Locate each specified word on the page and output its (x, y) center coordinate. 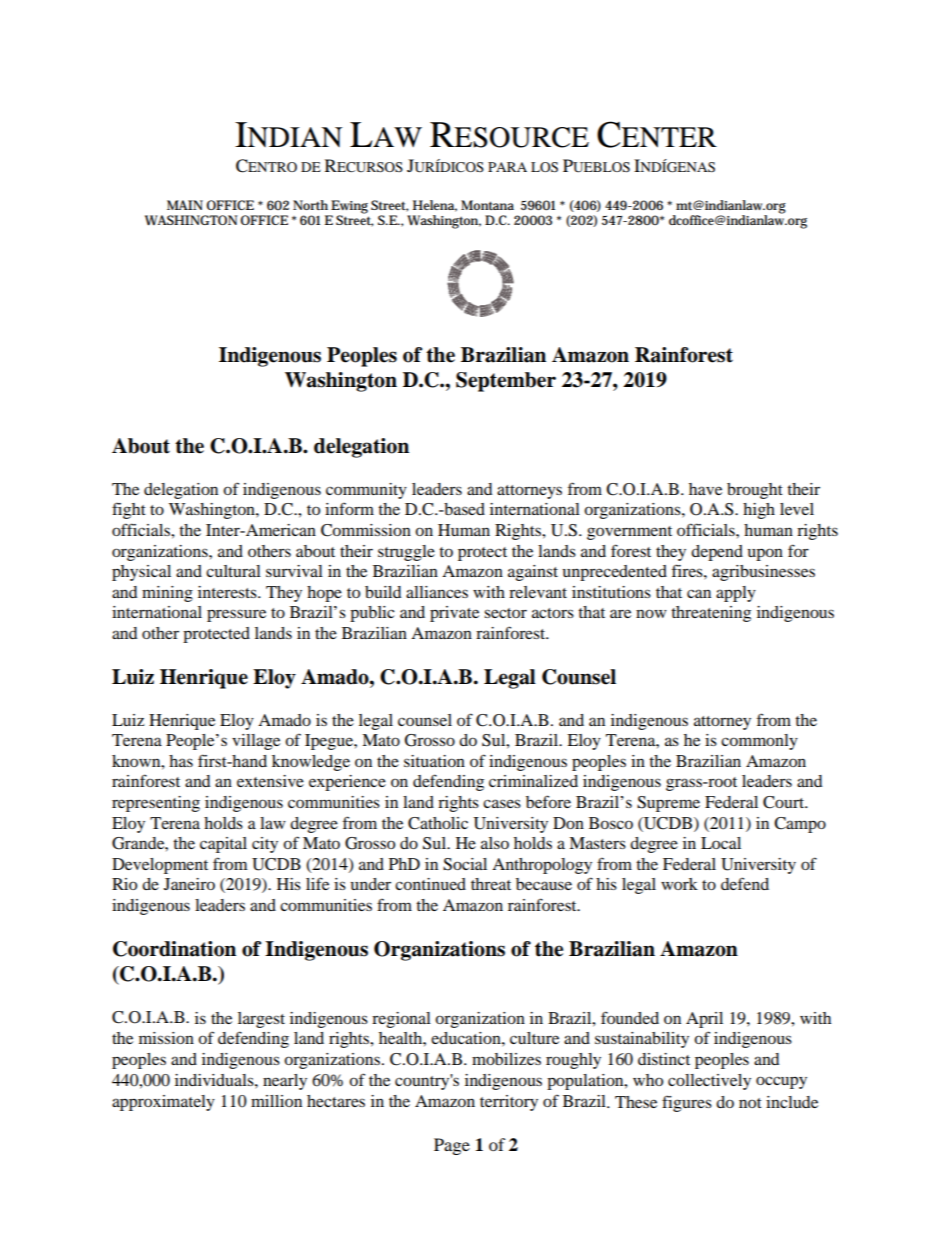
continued (430, 884)
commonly (759, 742)
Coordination (174, 949)
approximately (163, 1103)
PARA (507, 167)
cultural (233, 571)
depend (717, 553)
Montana (487, 205)
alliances (437, 592)
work (679, 884)
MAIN (185, 205)
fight (129, 510)
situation (434, 761)
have (705, 489)
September (506, 382)
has (181, 761)
